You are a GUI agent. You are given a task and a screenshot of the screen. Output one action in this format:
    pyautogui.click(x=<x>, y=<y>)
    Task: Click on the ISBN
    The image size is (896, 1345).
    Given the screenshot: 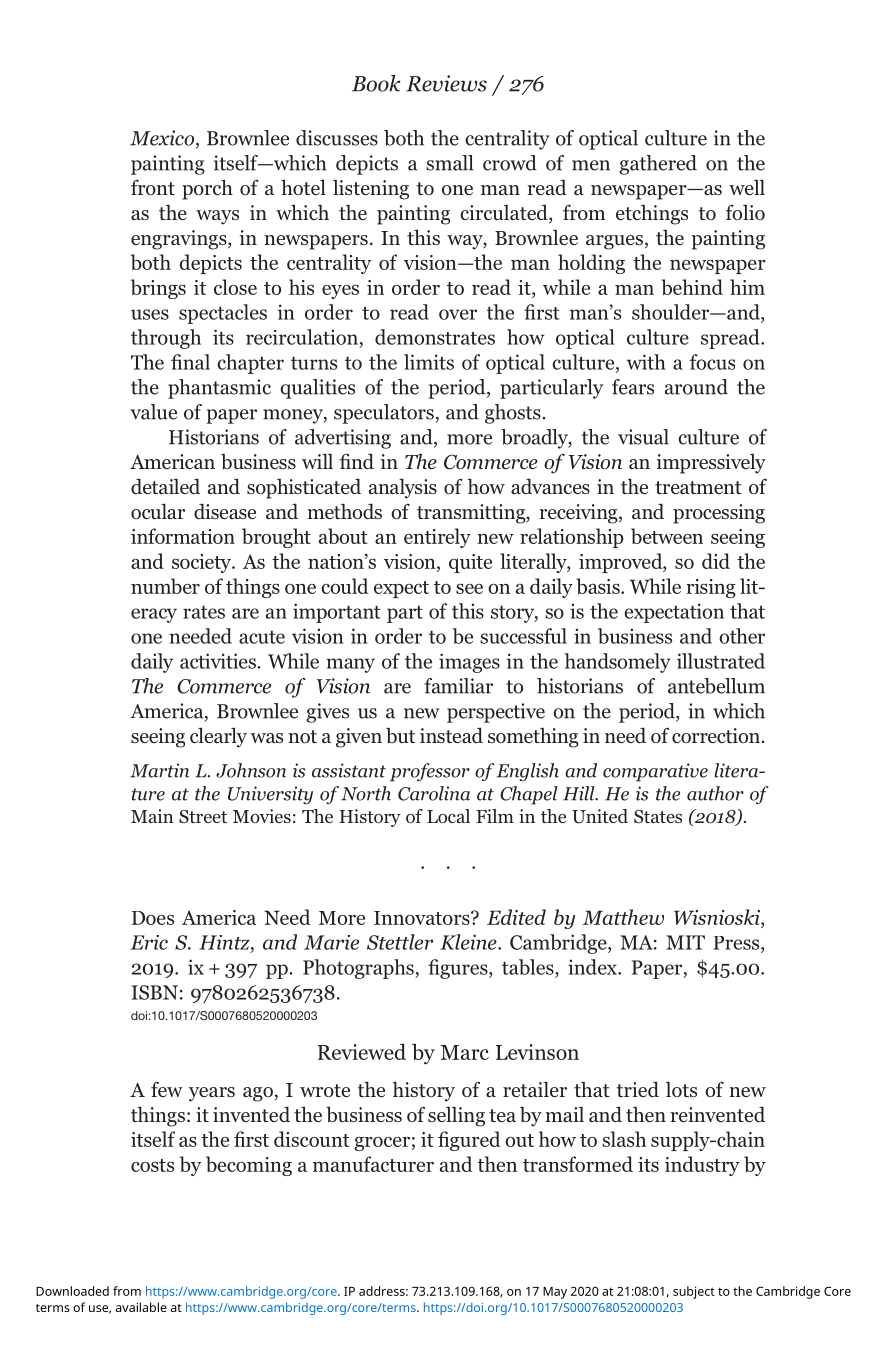 What is the action you would take?
    pyautogui.click(x=154, y=992)
